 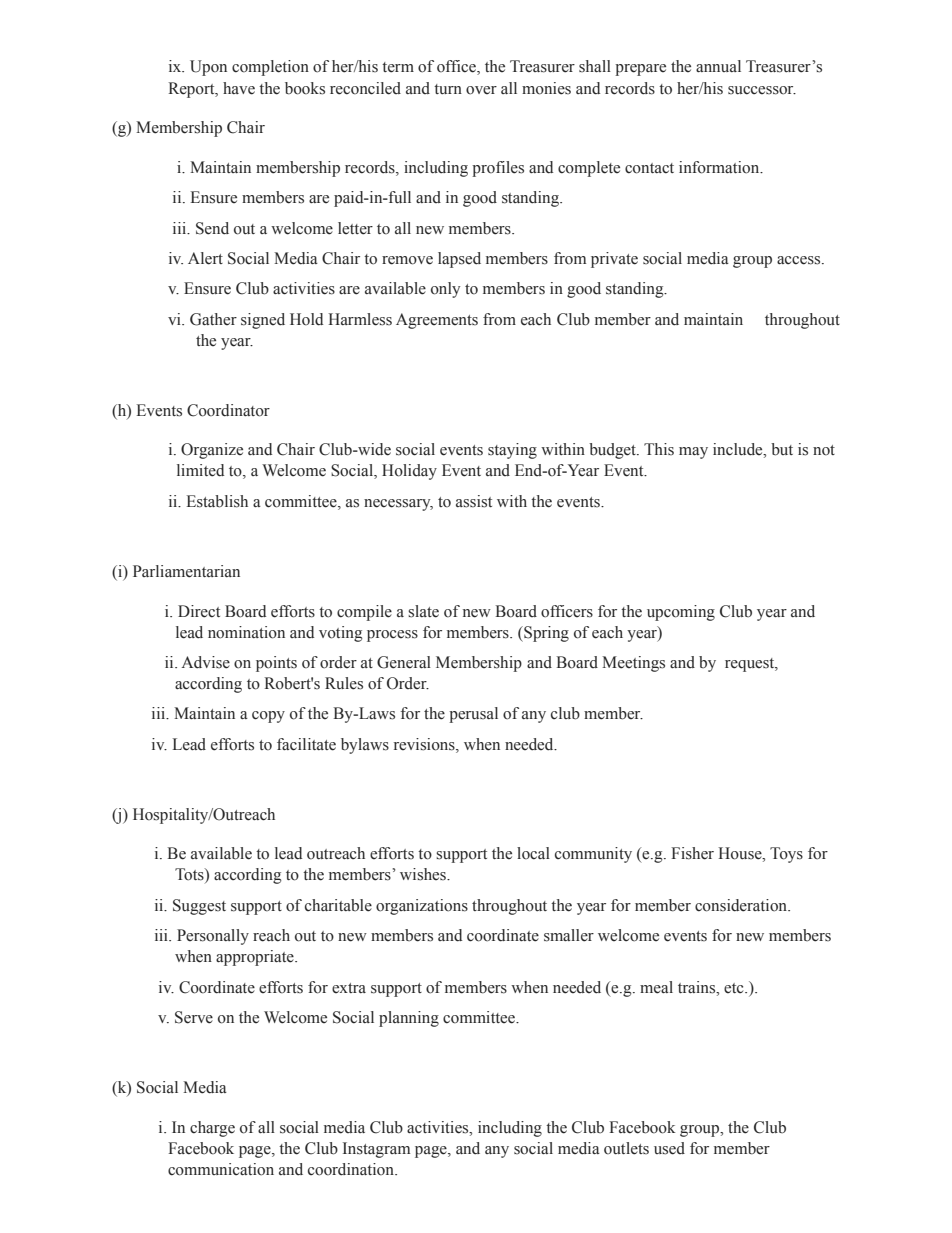 I want to click on have, so click(x=239, y=88).
